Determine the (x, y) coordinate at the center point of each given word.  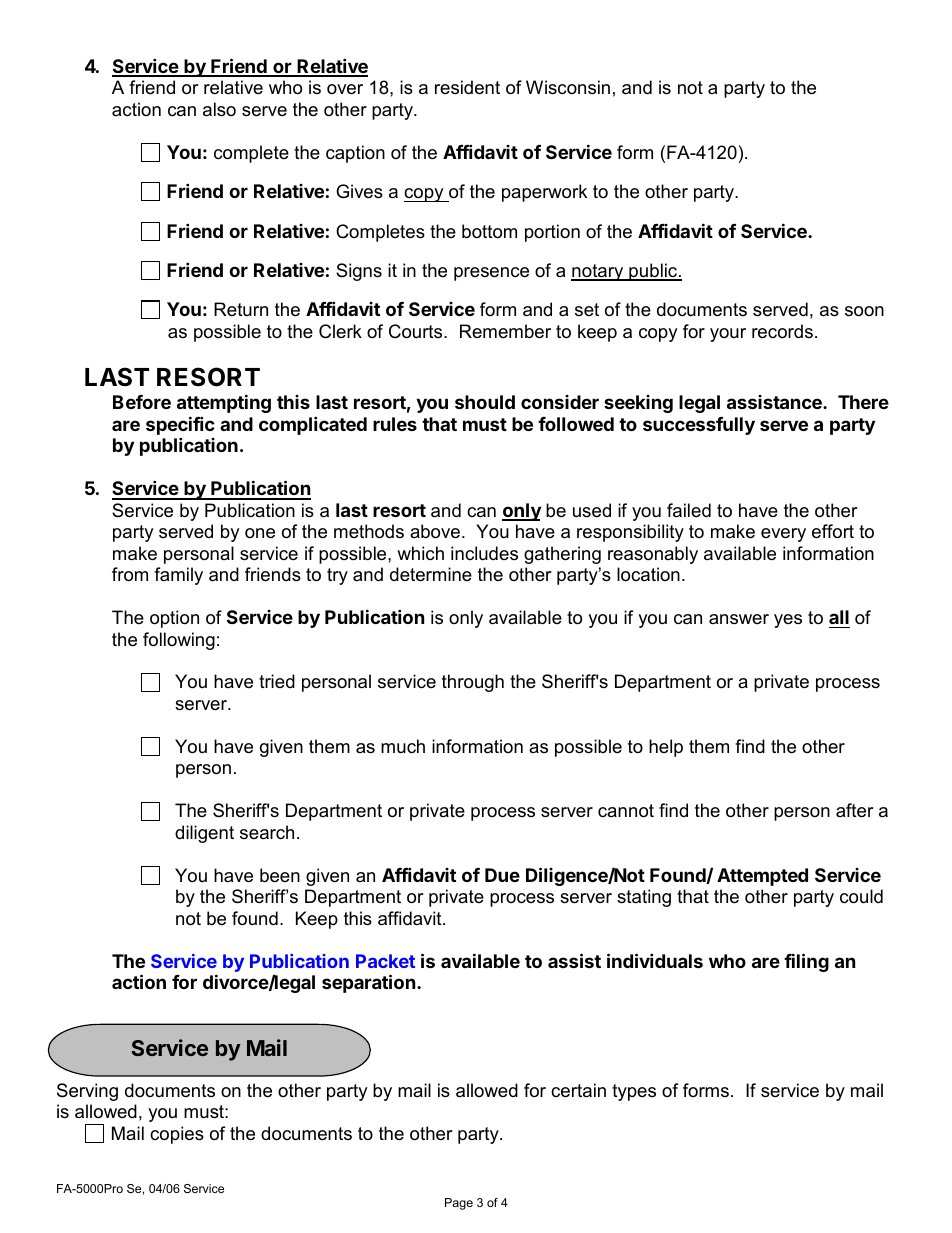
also (219, 109)
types (634, 1092)
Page (459, 1204)
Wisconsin (568, 87)
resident (467, 87)
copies (177, 1135)
